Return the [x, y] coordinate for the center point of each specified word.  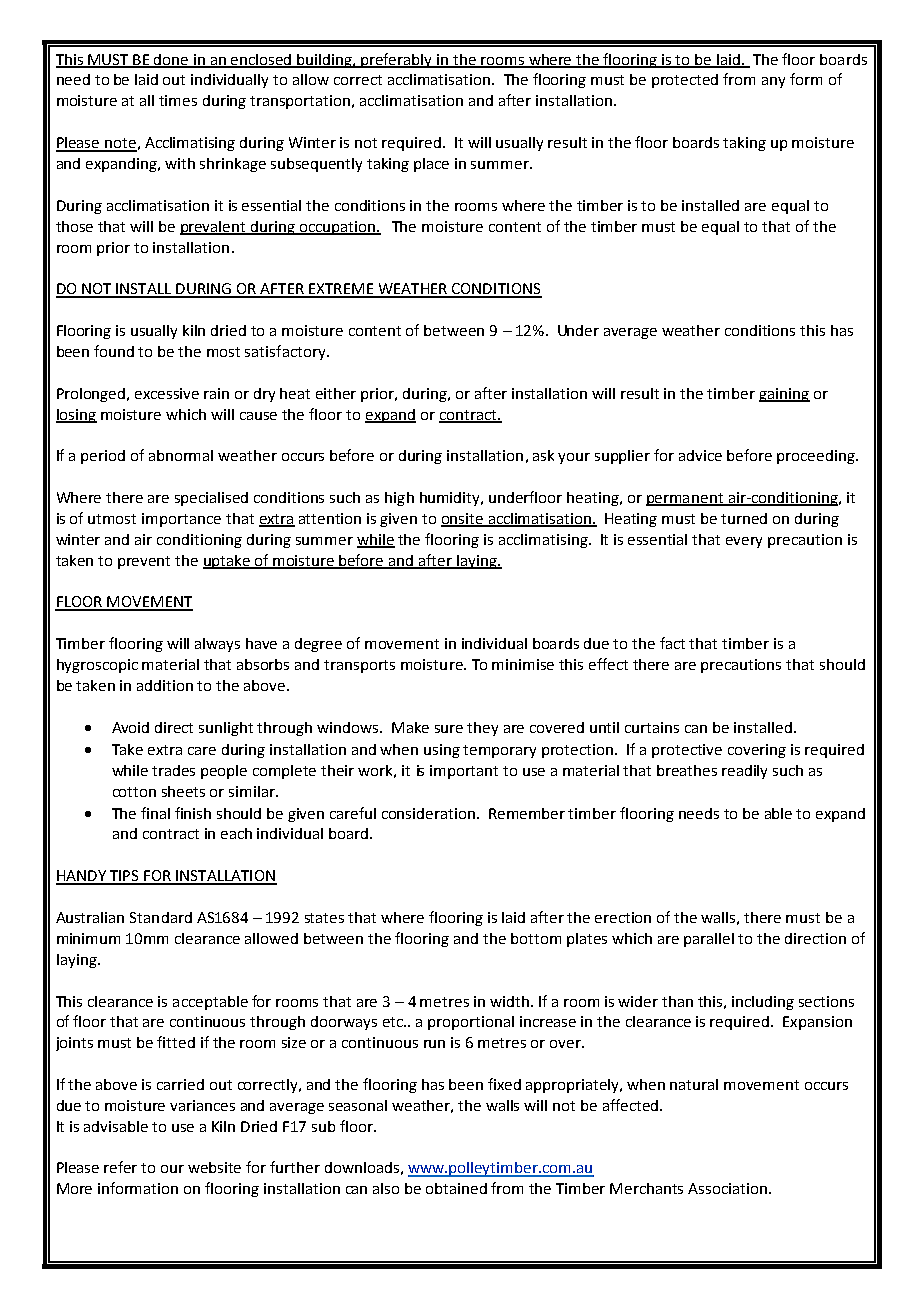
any [773, 82]
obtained [456, 1188]
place [431, 165]
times [178, 100]
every [744, 542]
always [217, 645]
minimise [523, 664]
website [214, 1167]
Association [727, 1188]
